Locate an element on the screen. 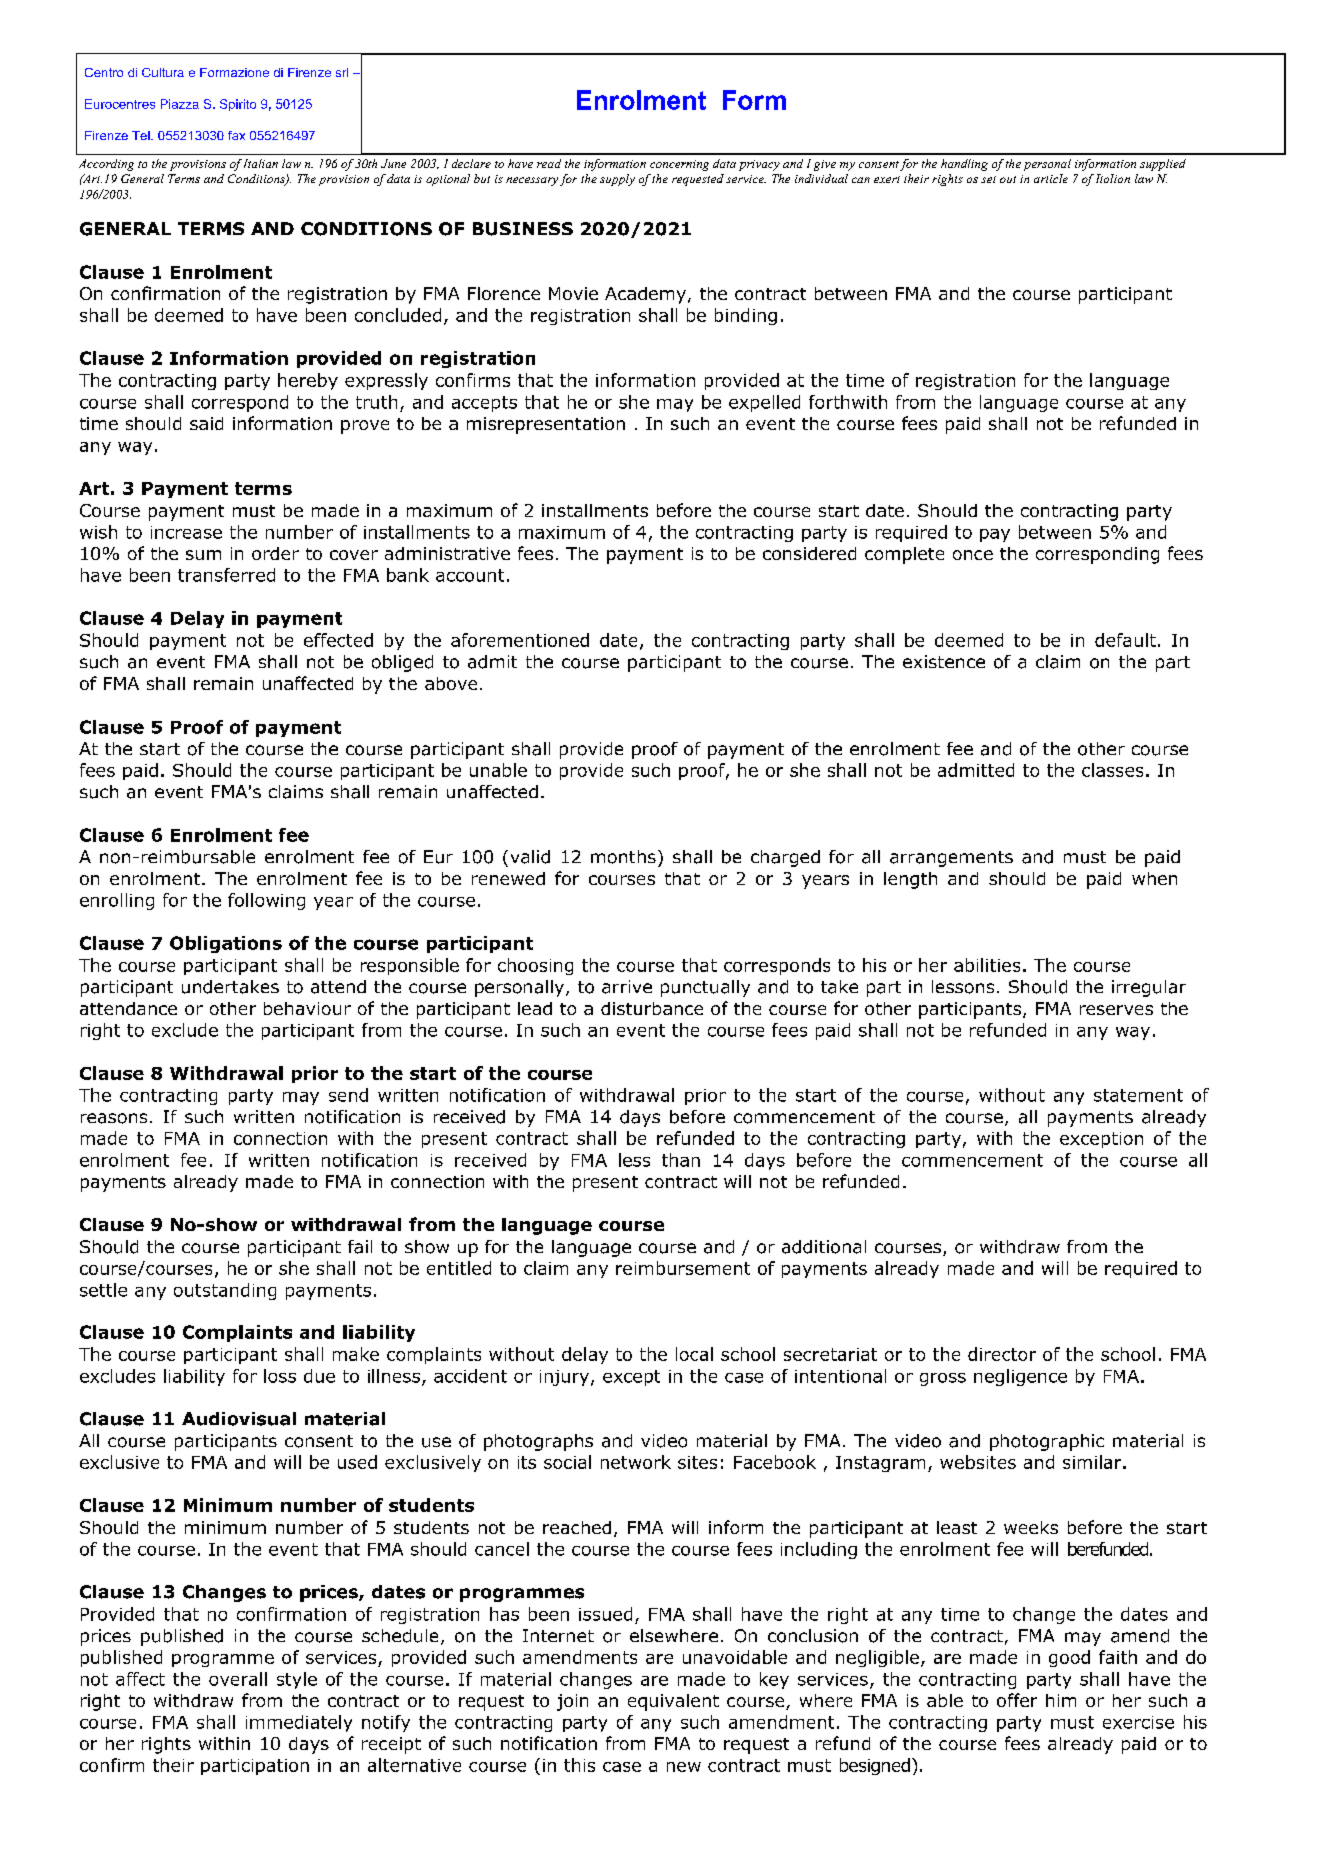  offer is located at coordinates (1017, 1700).
